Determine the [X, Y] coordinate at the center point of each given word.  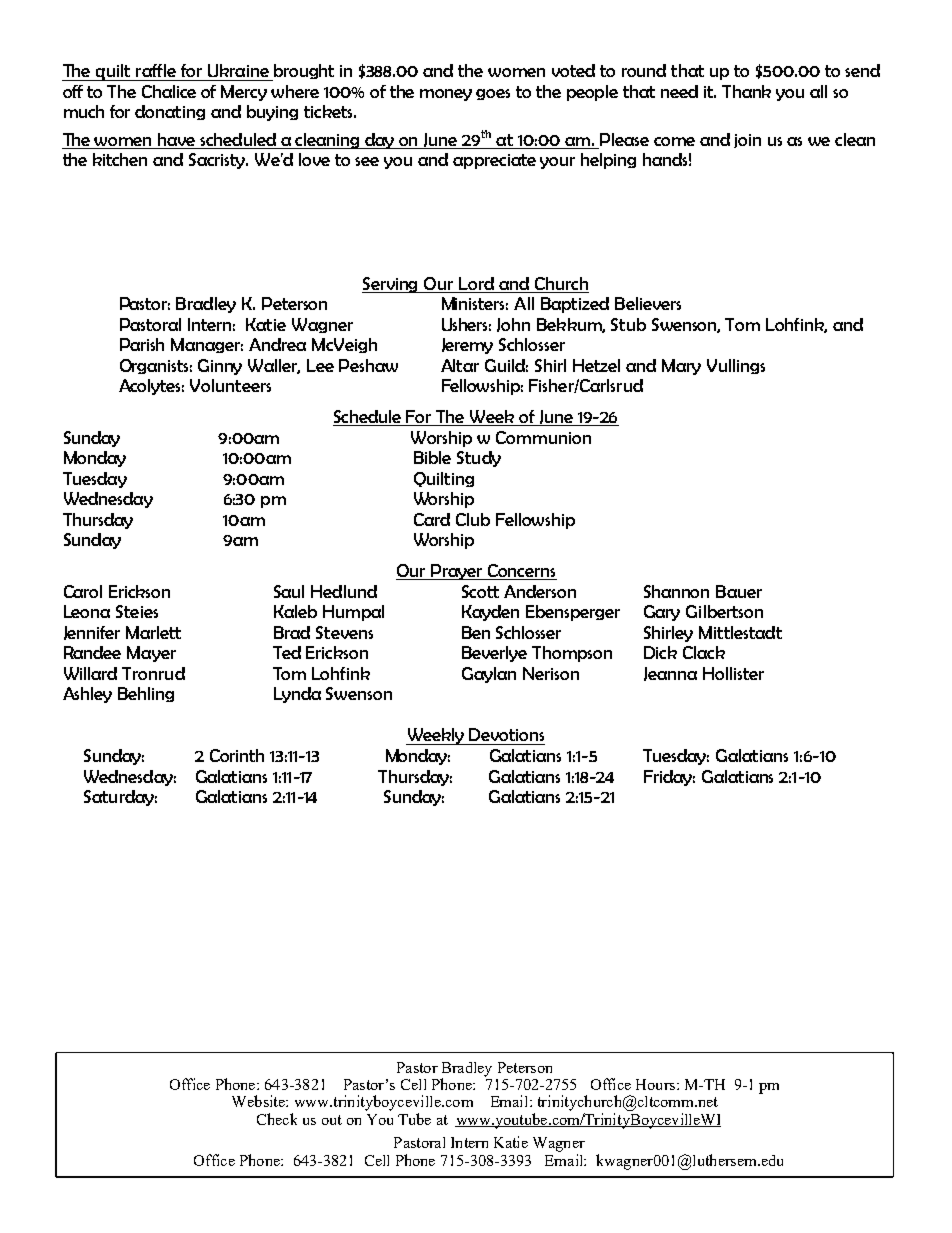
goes [493, 94]
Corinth [237, 755]
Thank [746, 91]
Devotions [506, 734]
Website [259, 1101]
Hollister [733, 673]
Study [479, 459]
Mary [681, 367]
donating [170, 112]
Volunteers [230, 385]
